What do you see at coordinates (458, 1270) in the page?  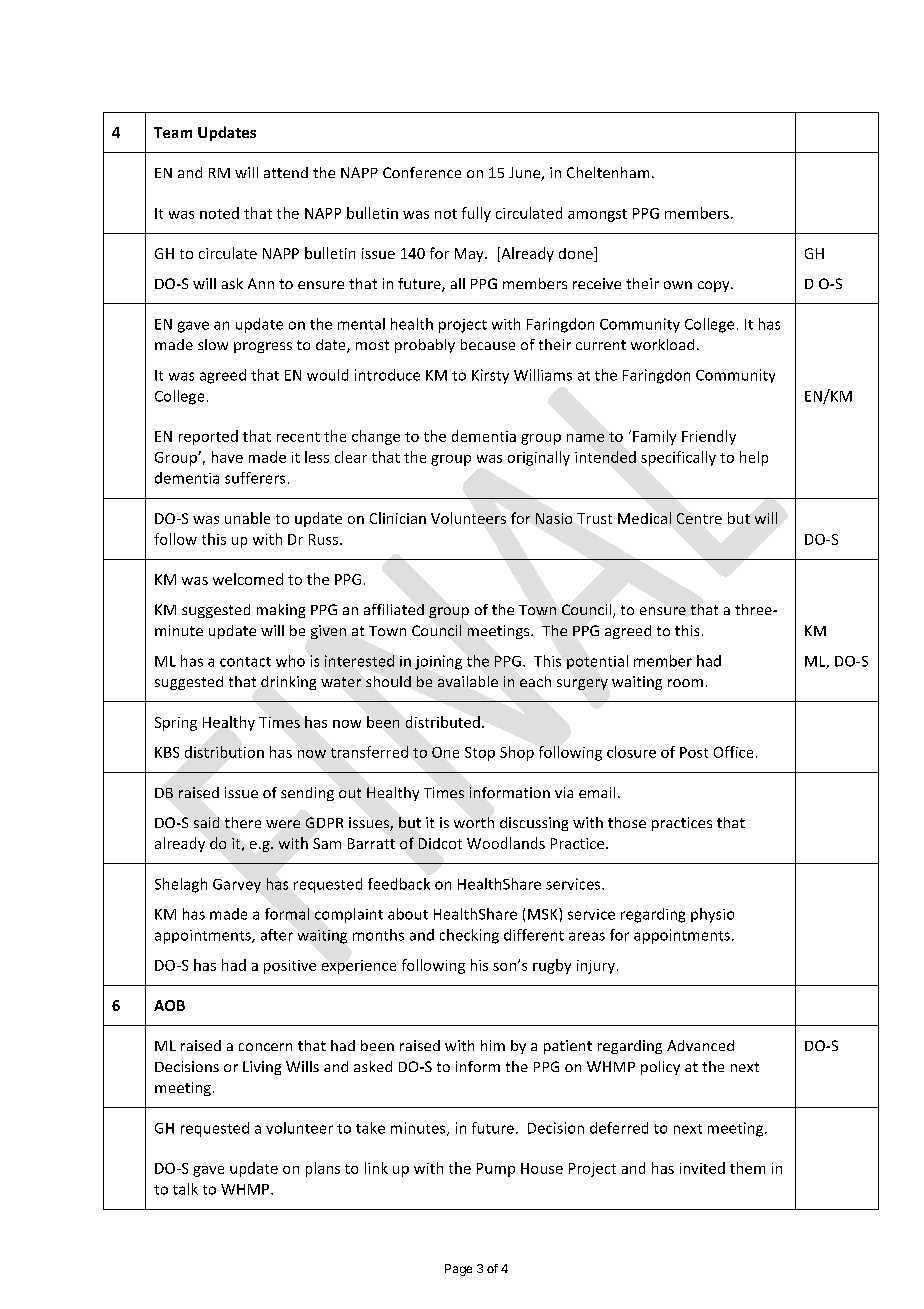 I see `Page` at bounding box center [458, 1270].
